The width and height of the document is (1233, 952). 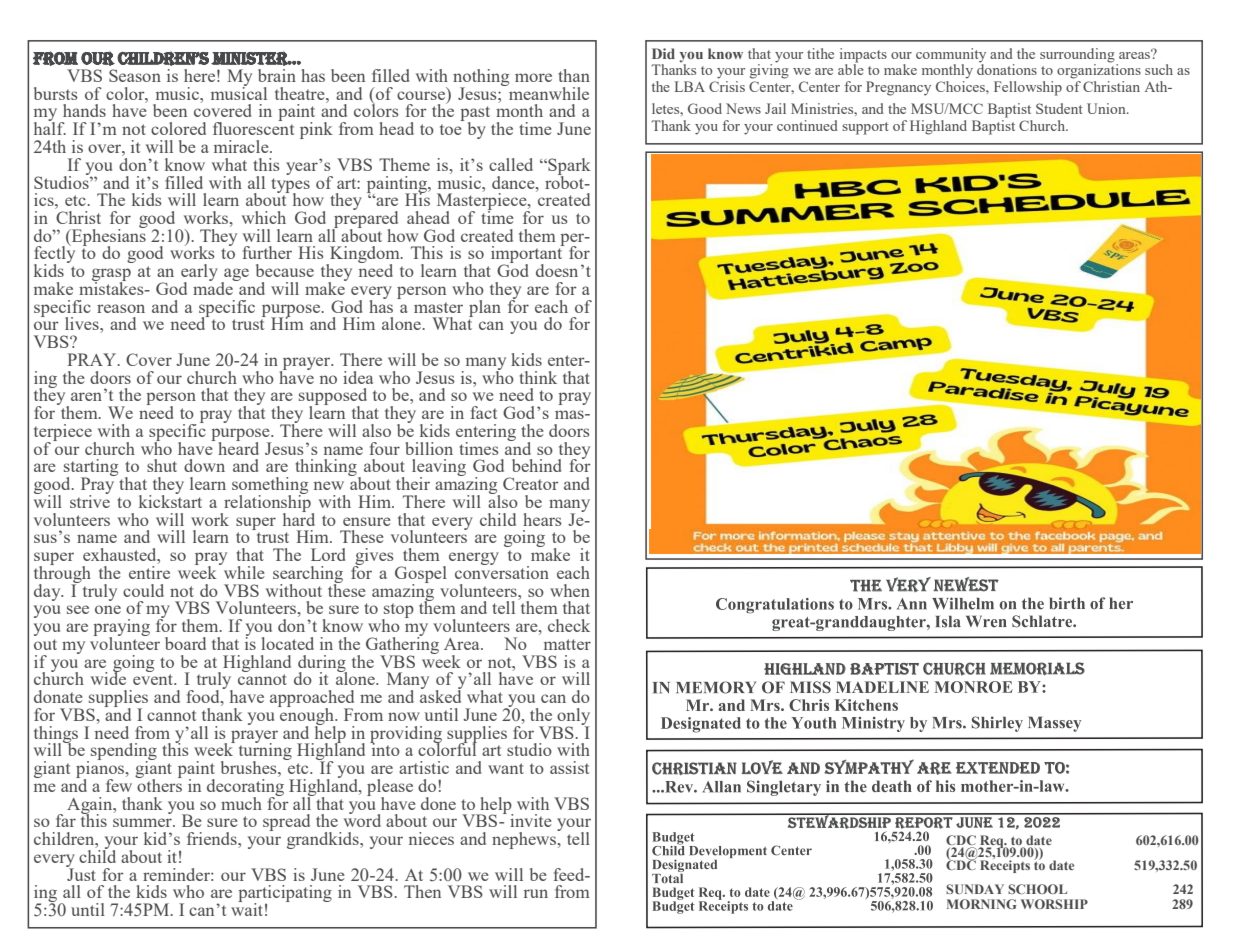 I want to click on shut, so click(x=162, y=465).
